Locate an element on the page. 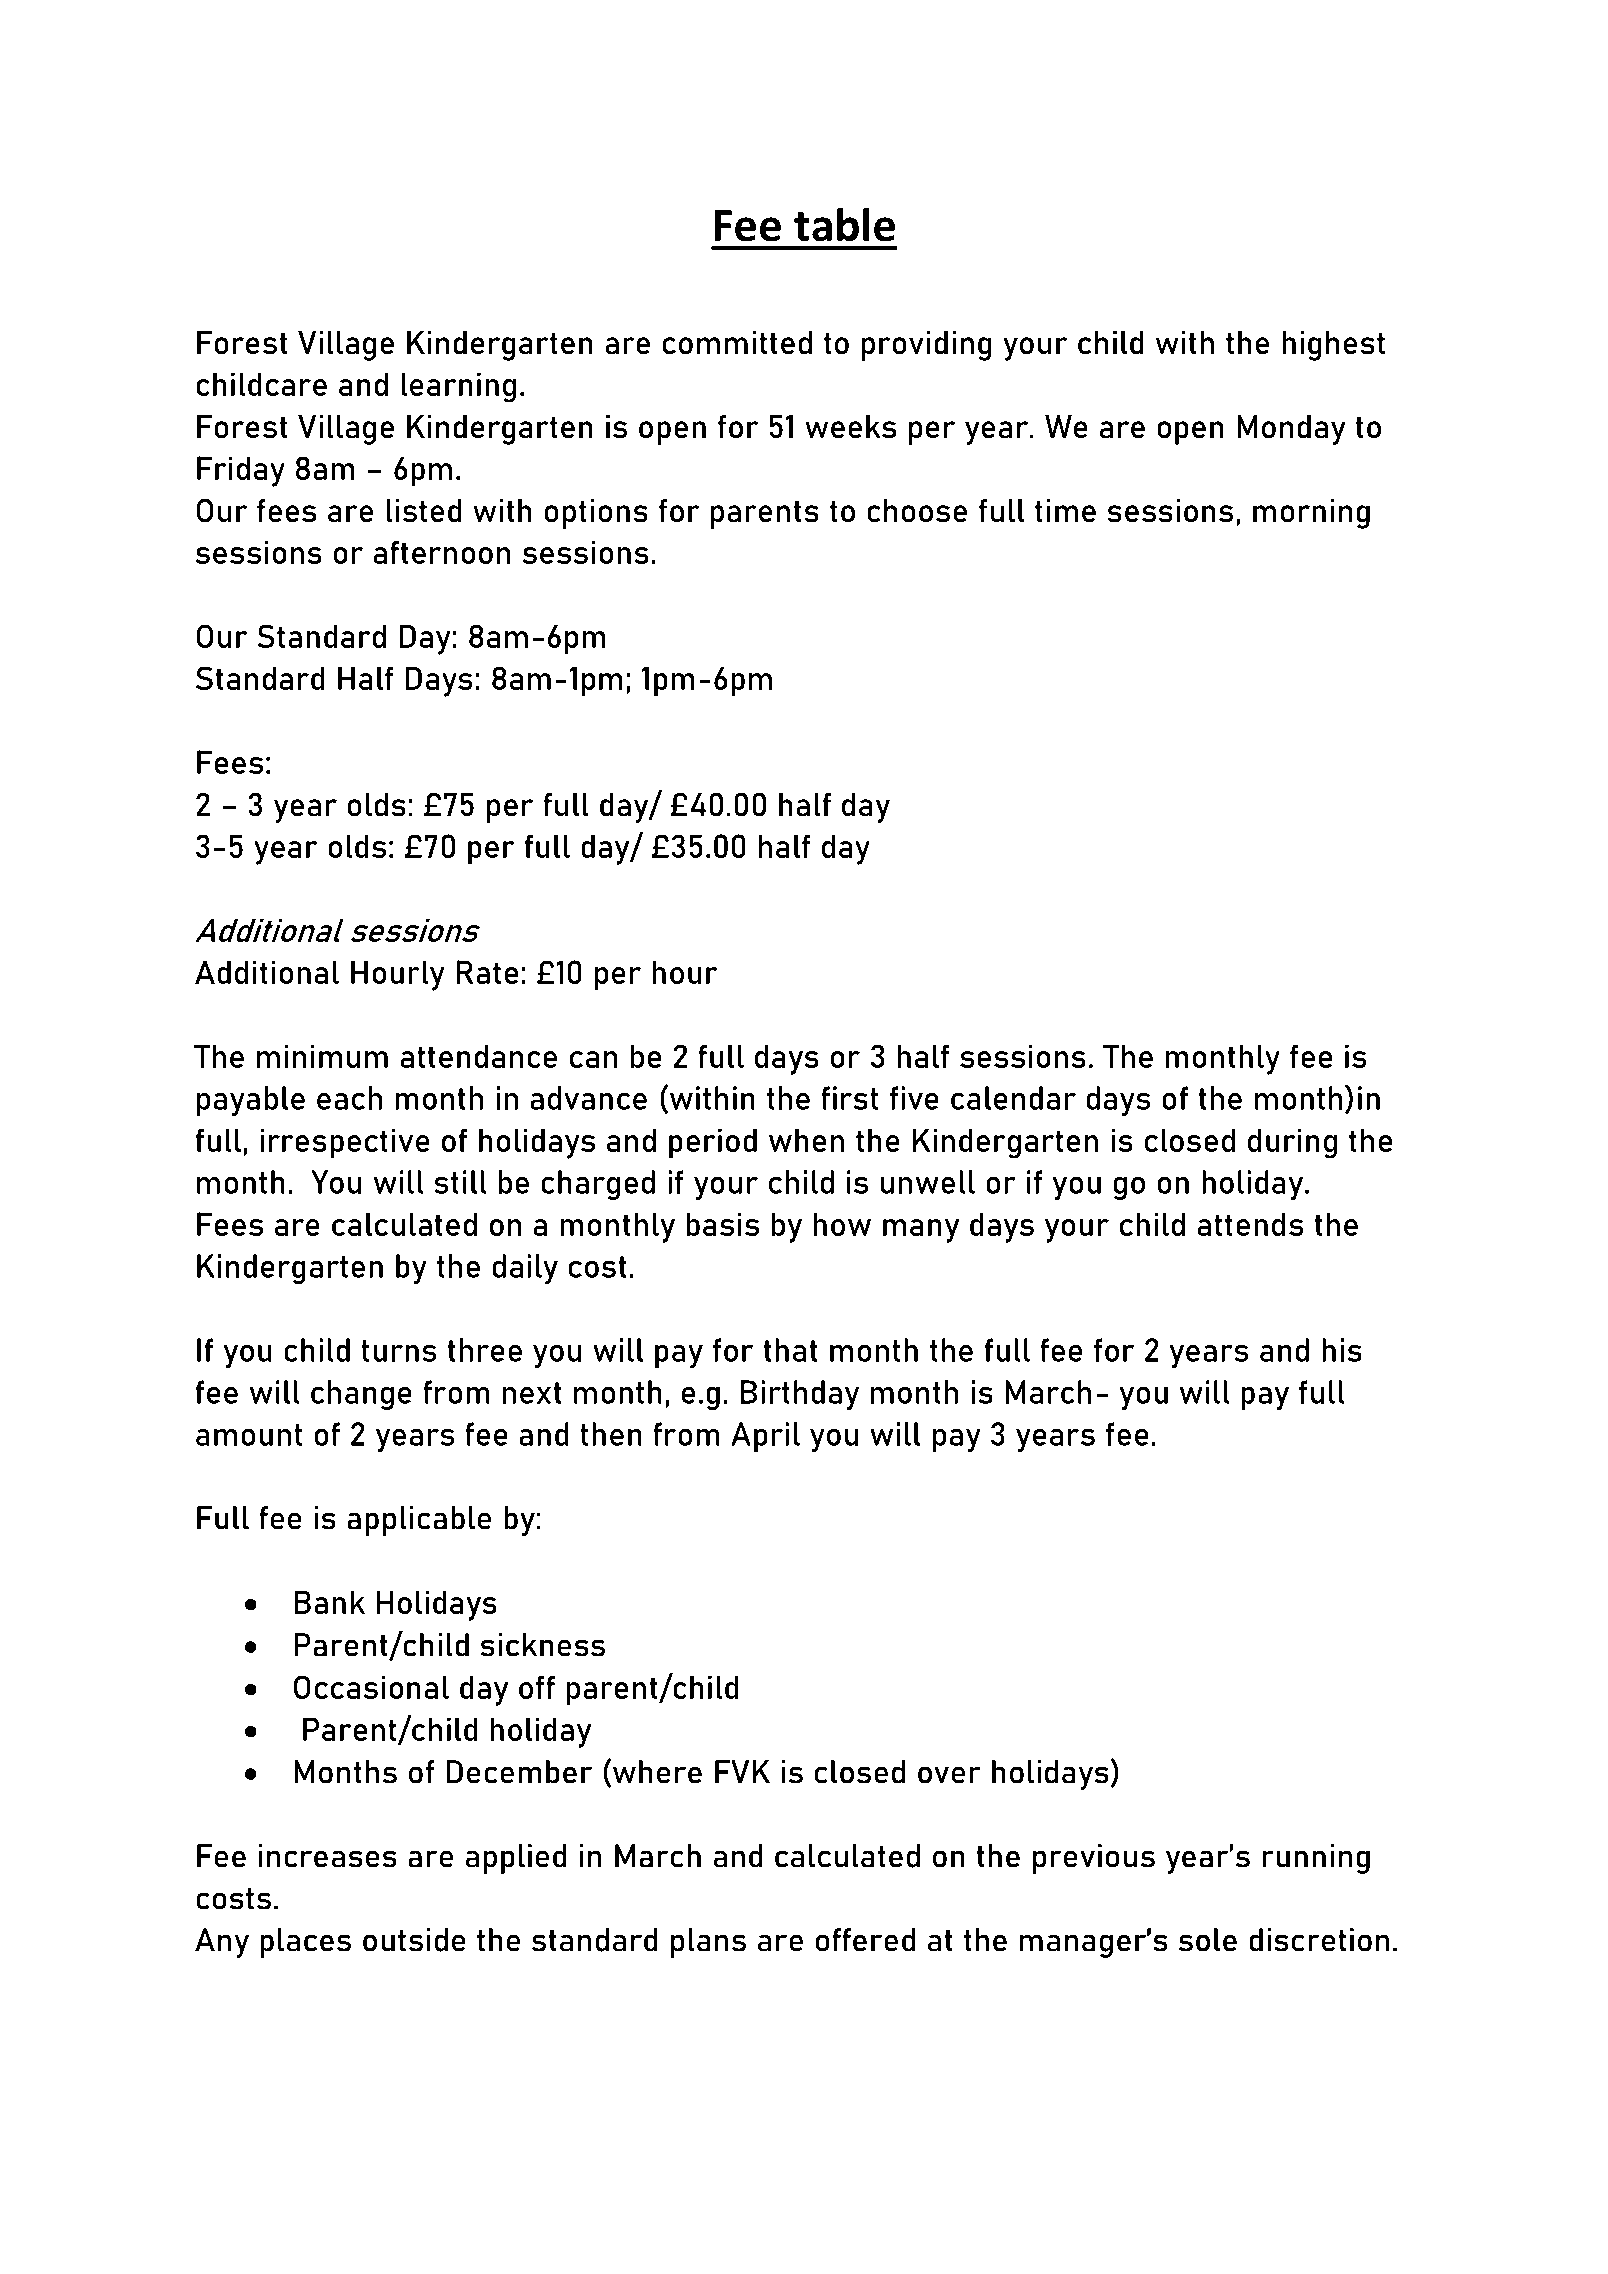  table is located at coordinates (844, 224).
